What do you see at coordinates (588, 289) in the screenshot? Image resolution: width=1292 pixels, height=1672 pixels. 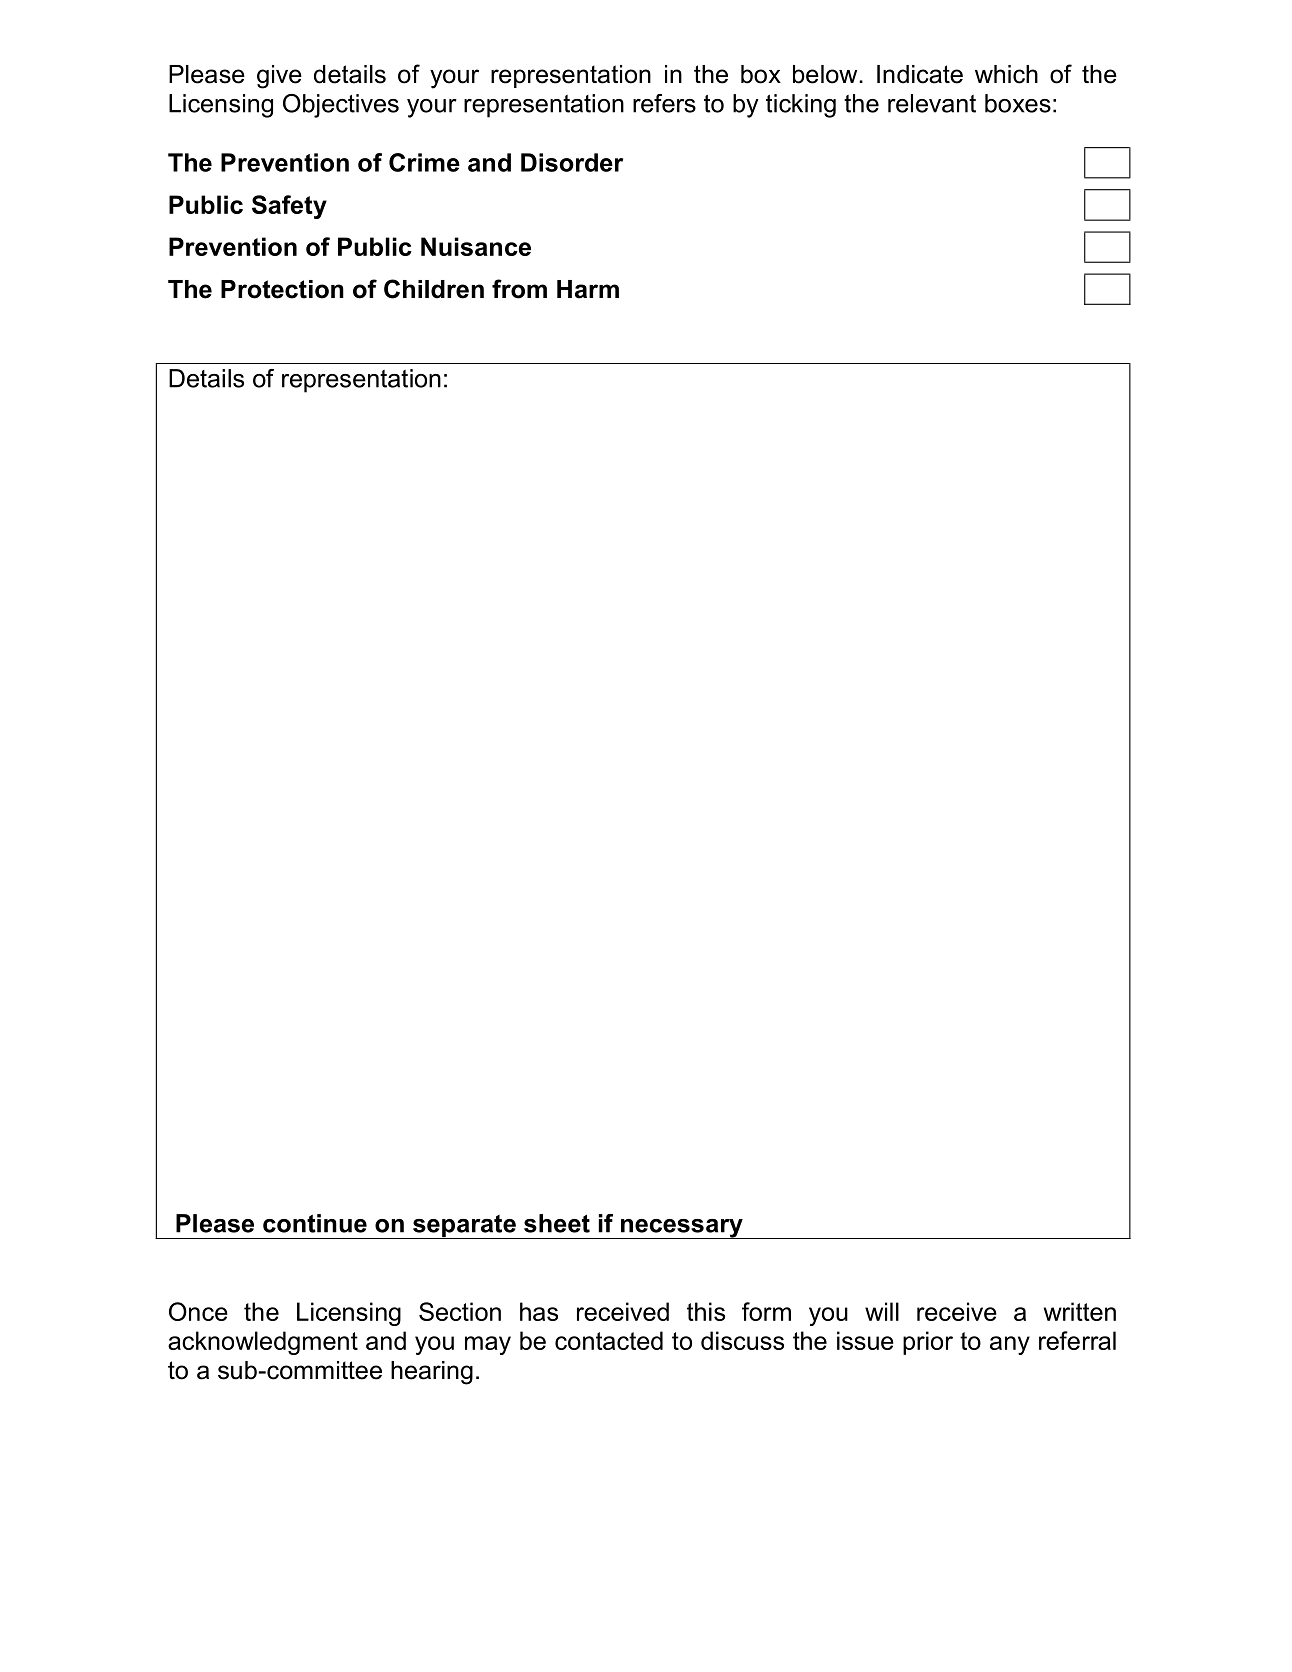 I see `Harm` at bounding box center [588, 289].
